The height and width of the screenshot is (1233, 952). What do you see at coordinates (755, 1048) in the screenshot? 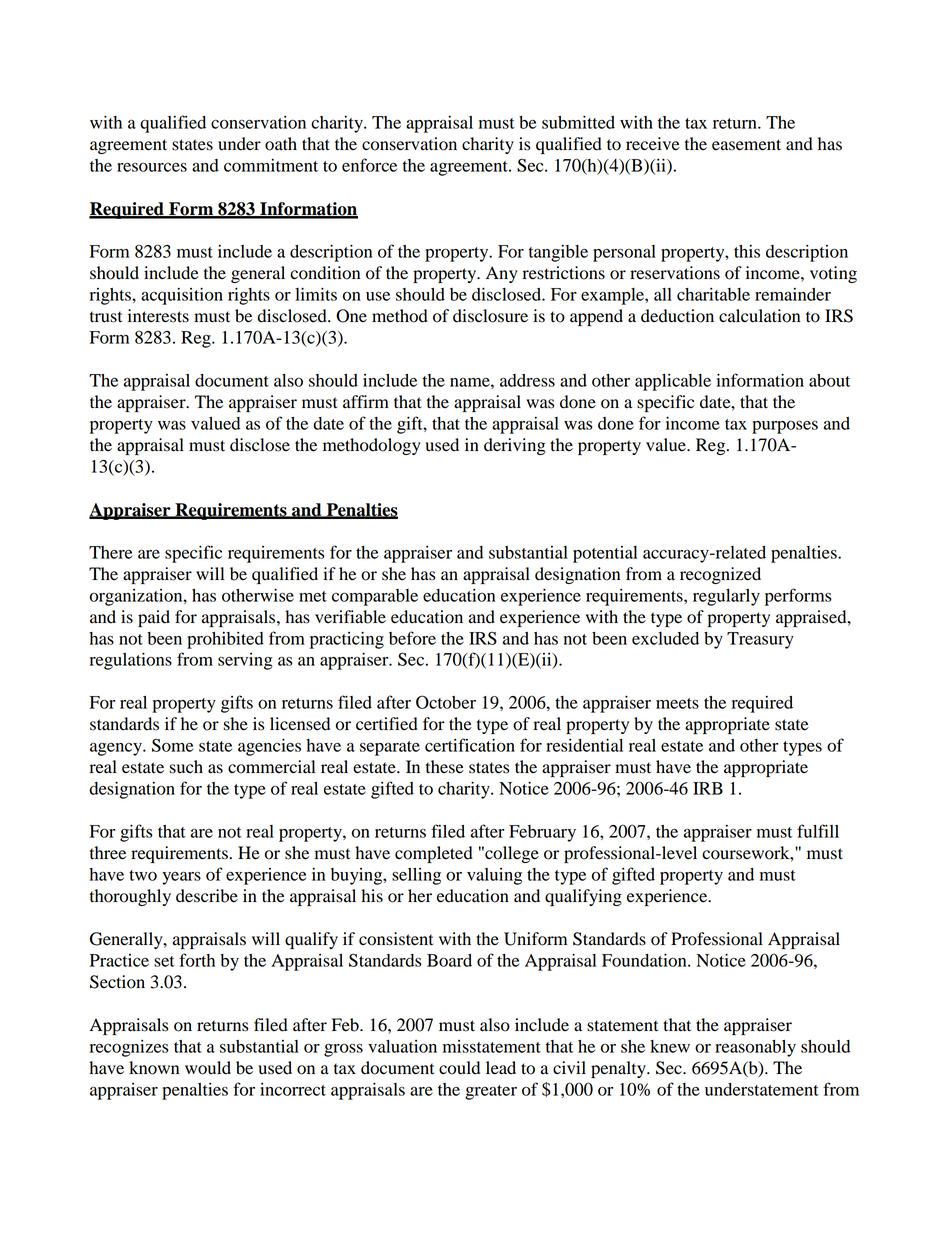
I see `reasonably` at bounding box center [755, 1048].
